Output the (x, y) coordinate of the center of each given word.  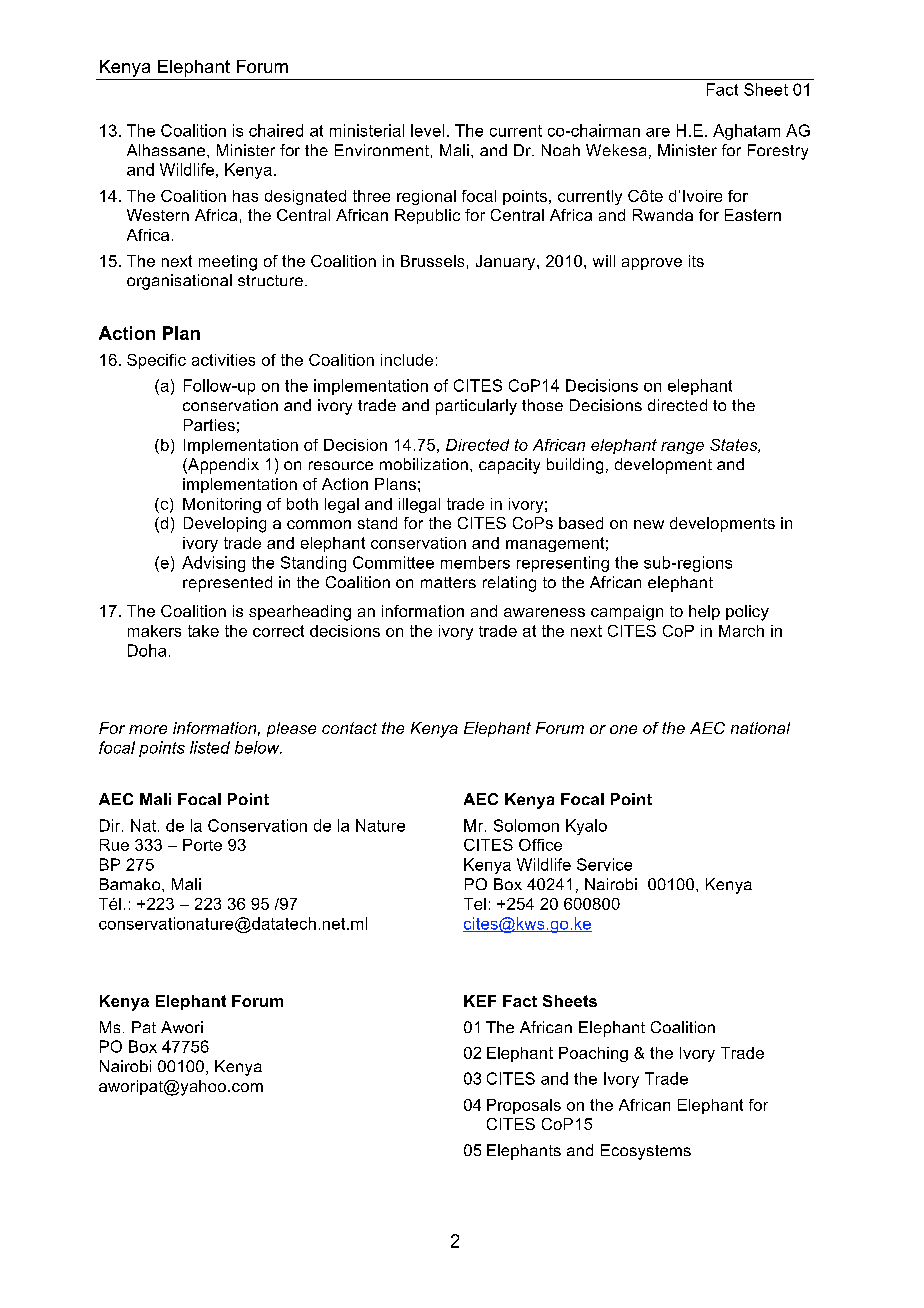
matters (448, 582)
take (203, 631)
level (427, 130)
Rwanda (663, 215)
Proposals (524, 1106)
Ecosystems (646, 1152)
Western (158, 215)
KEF (480, 1001)
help (704, 612)
